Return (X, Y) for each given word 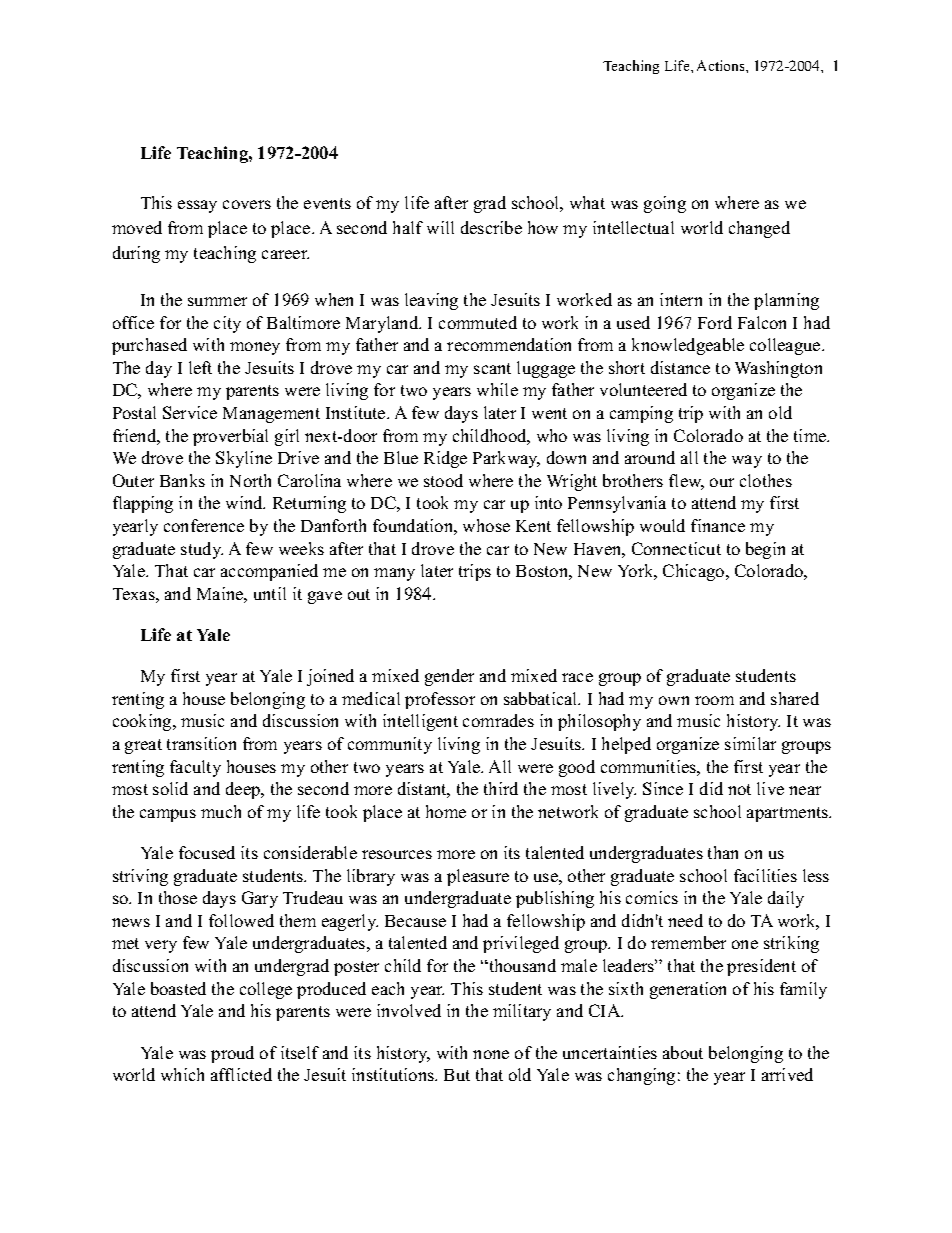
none (491, 1054)
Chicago (695, 572)
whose (486, 525)
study (202, 550)
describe (491, 227)
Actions (722, 65)
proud (232, 1054)
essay (197, 206)
